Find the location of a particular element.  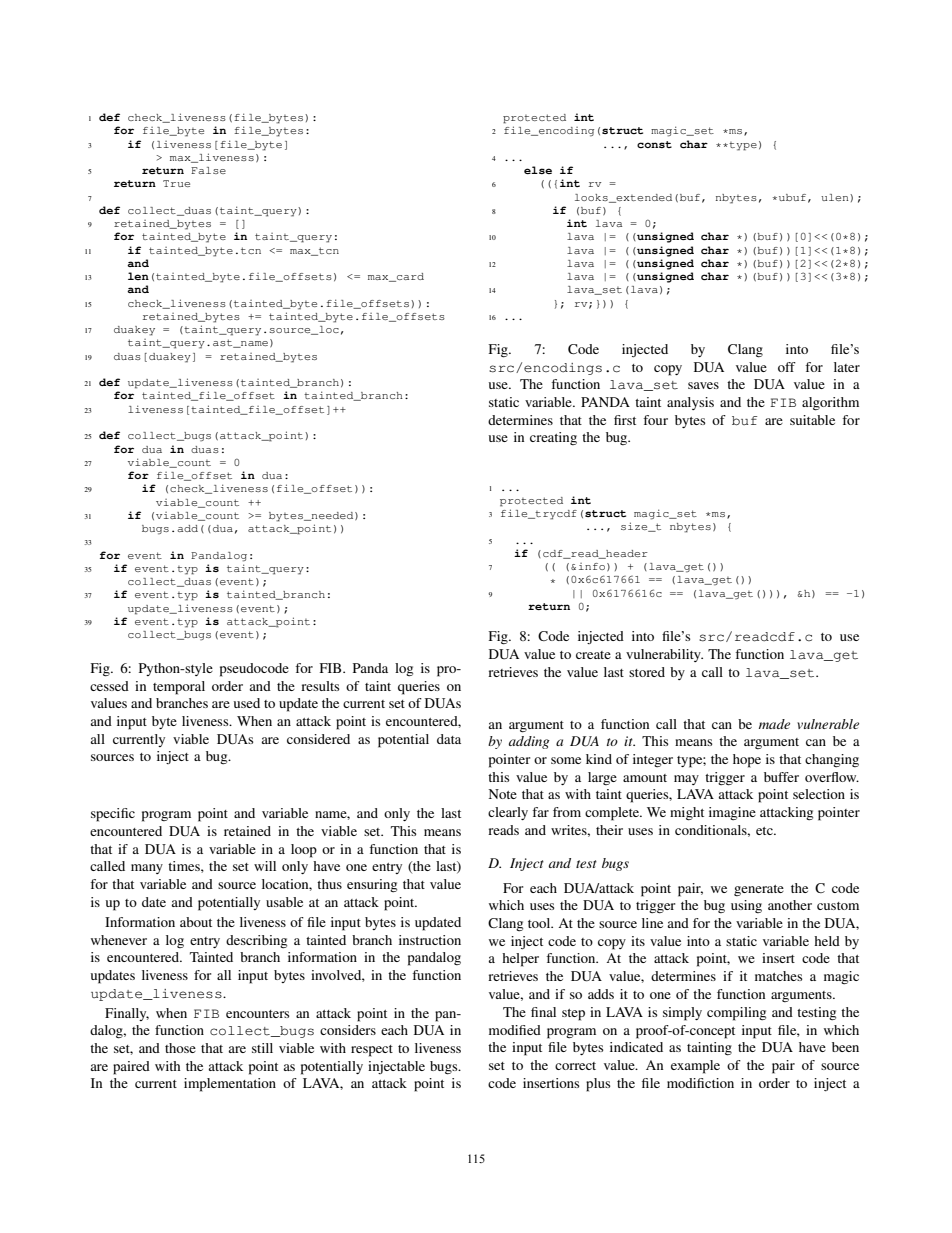

creating is located at coordinates (553, 438).
